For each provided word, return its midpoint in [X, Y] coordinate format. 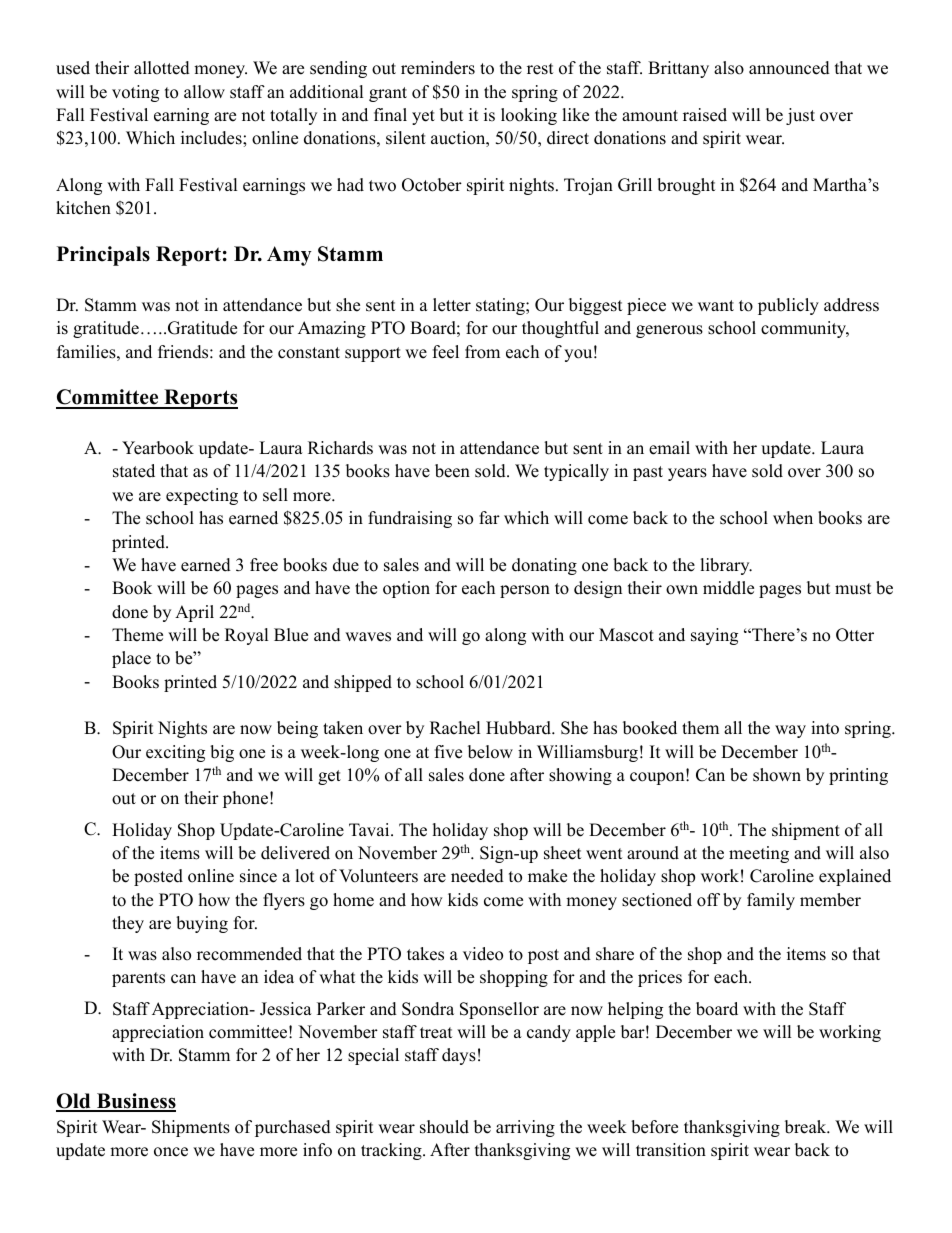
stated [134, 471]
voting [135, 93]
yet [423, 117]
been [452, 471]
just [800, 116]
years [687, 474]
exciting [175, 753]
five [448, 752]
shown [777, 775]
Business [135, 1102]
